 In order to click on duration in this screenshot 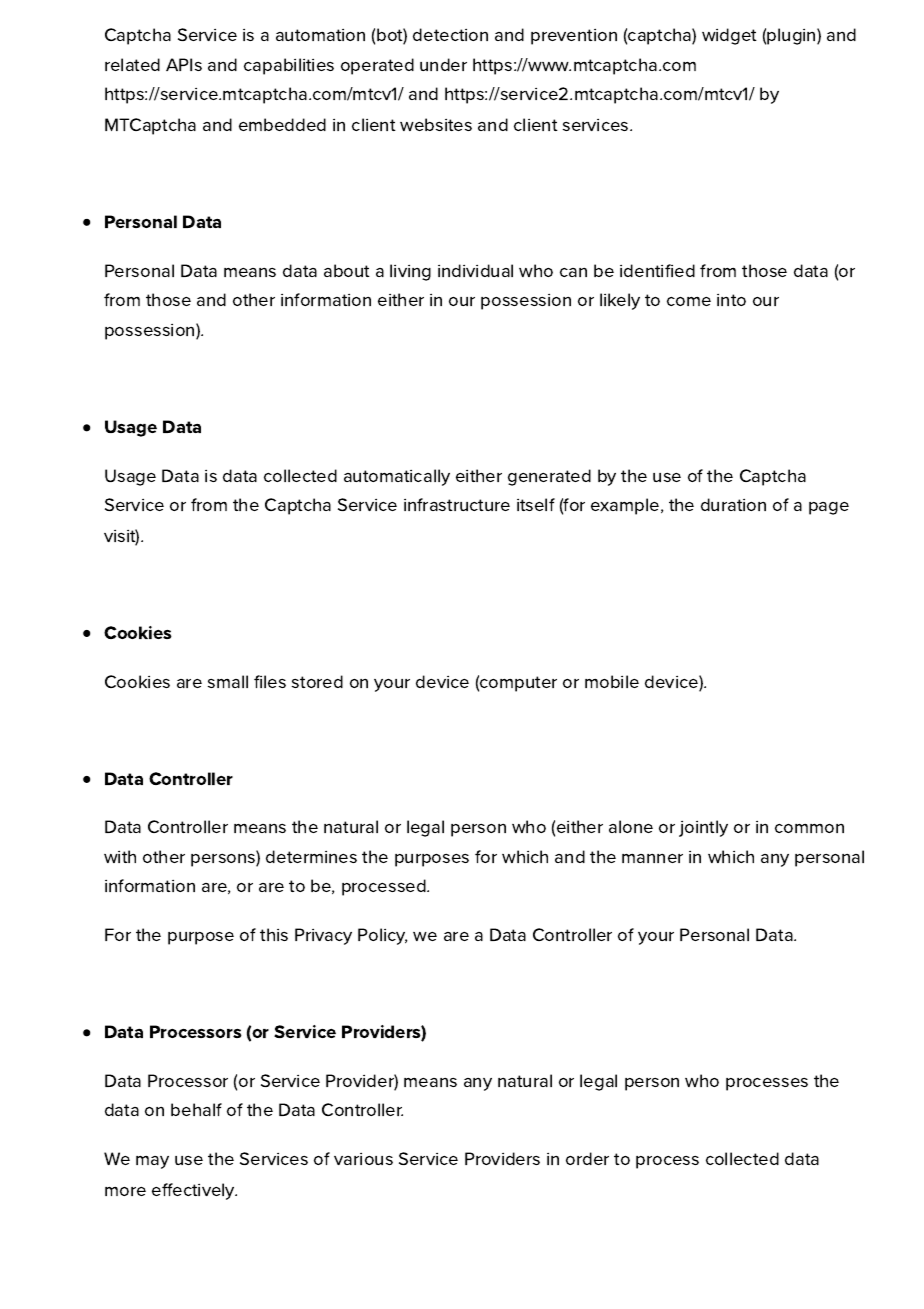, I will do `click(733, 504)`.
